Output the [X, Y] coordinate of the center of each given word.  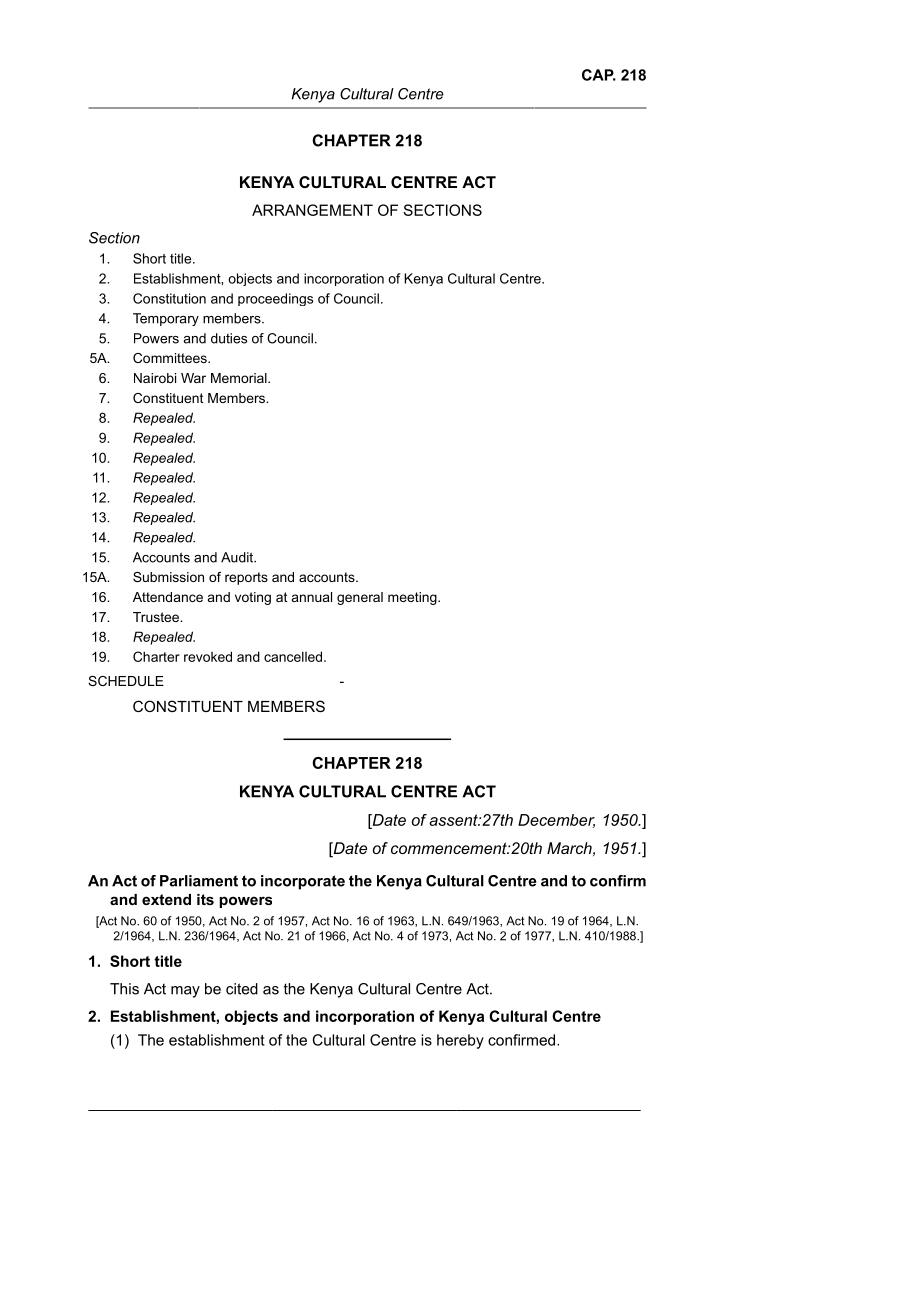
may [185, 992]
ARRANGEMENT [312, 210]
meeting [413, 598]
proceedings [275, 299]
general [360, 598]
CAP [599, 75]
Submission [168, 577]
